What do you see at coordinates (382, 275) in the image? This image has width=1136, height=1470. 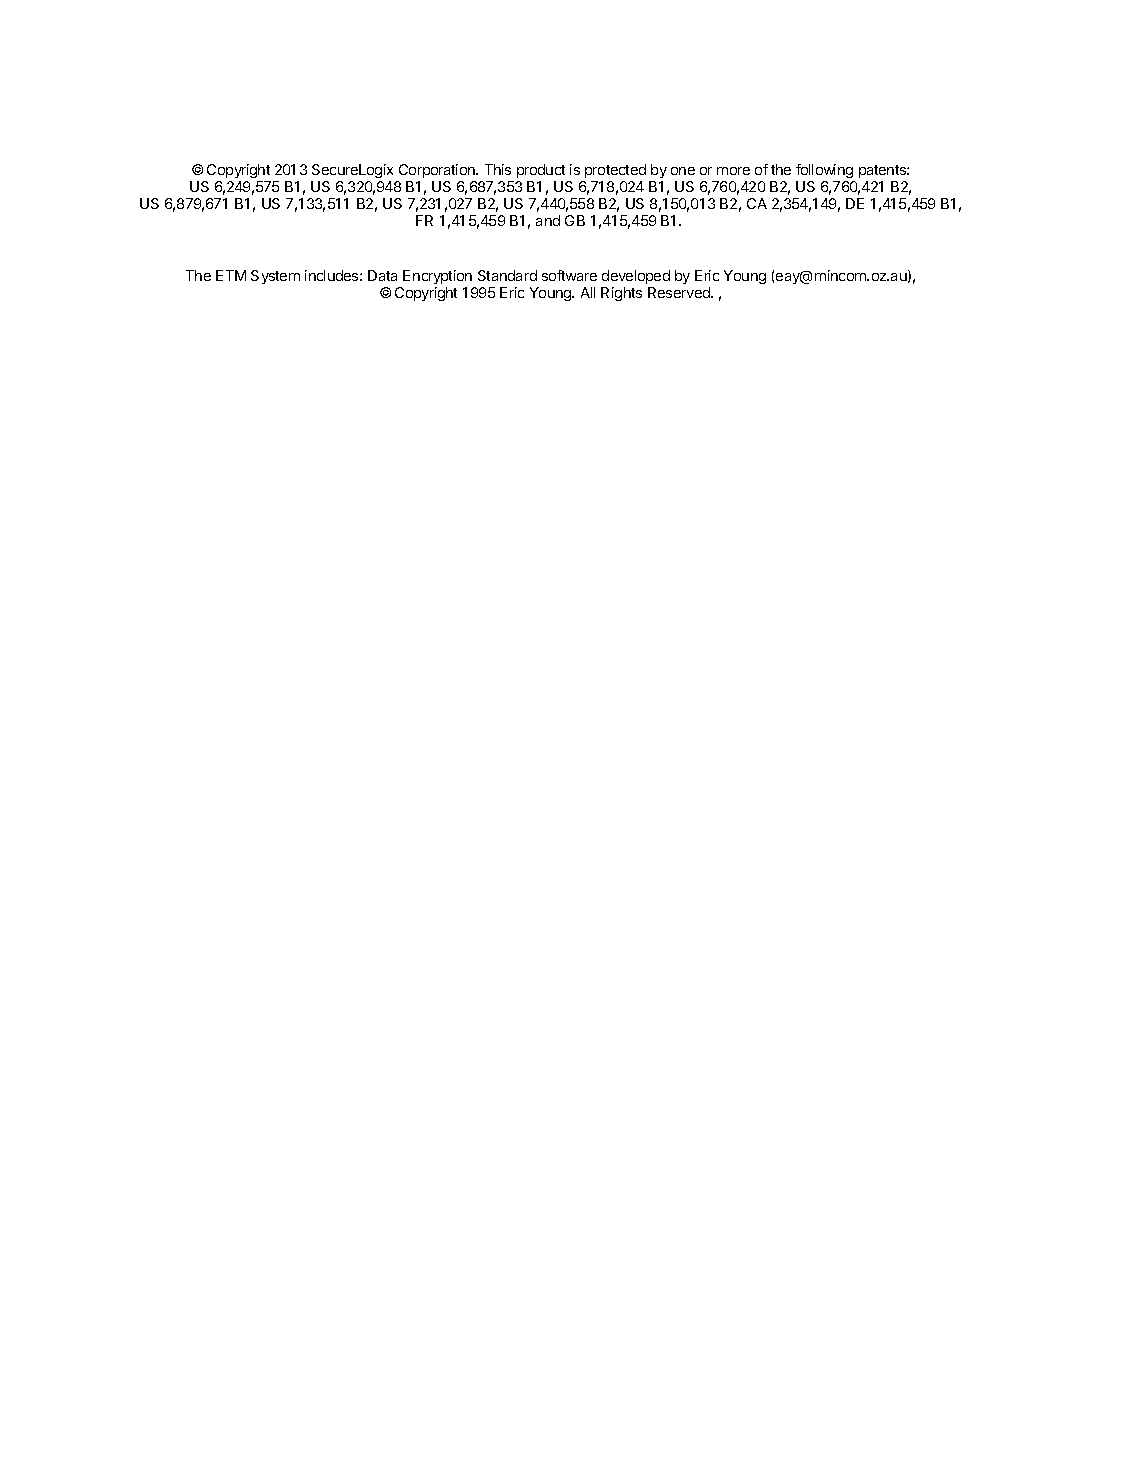 I see `Data` at bounding box center [382, 275].
